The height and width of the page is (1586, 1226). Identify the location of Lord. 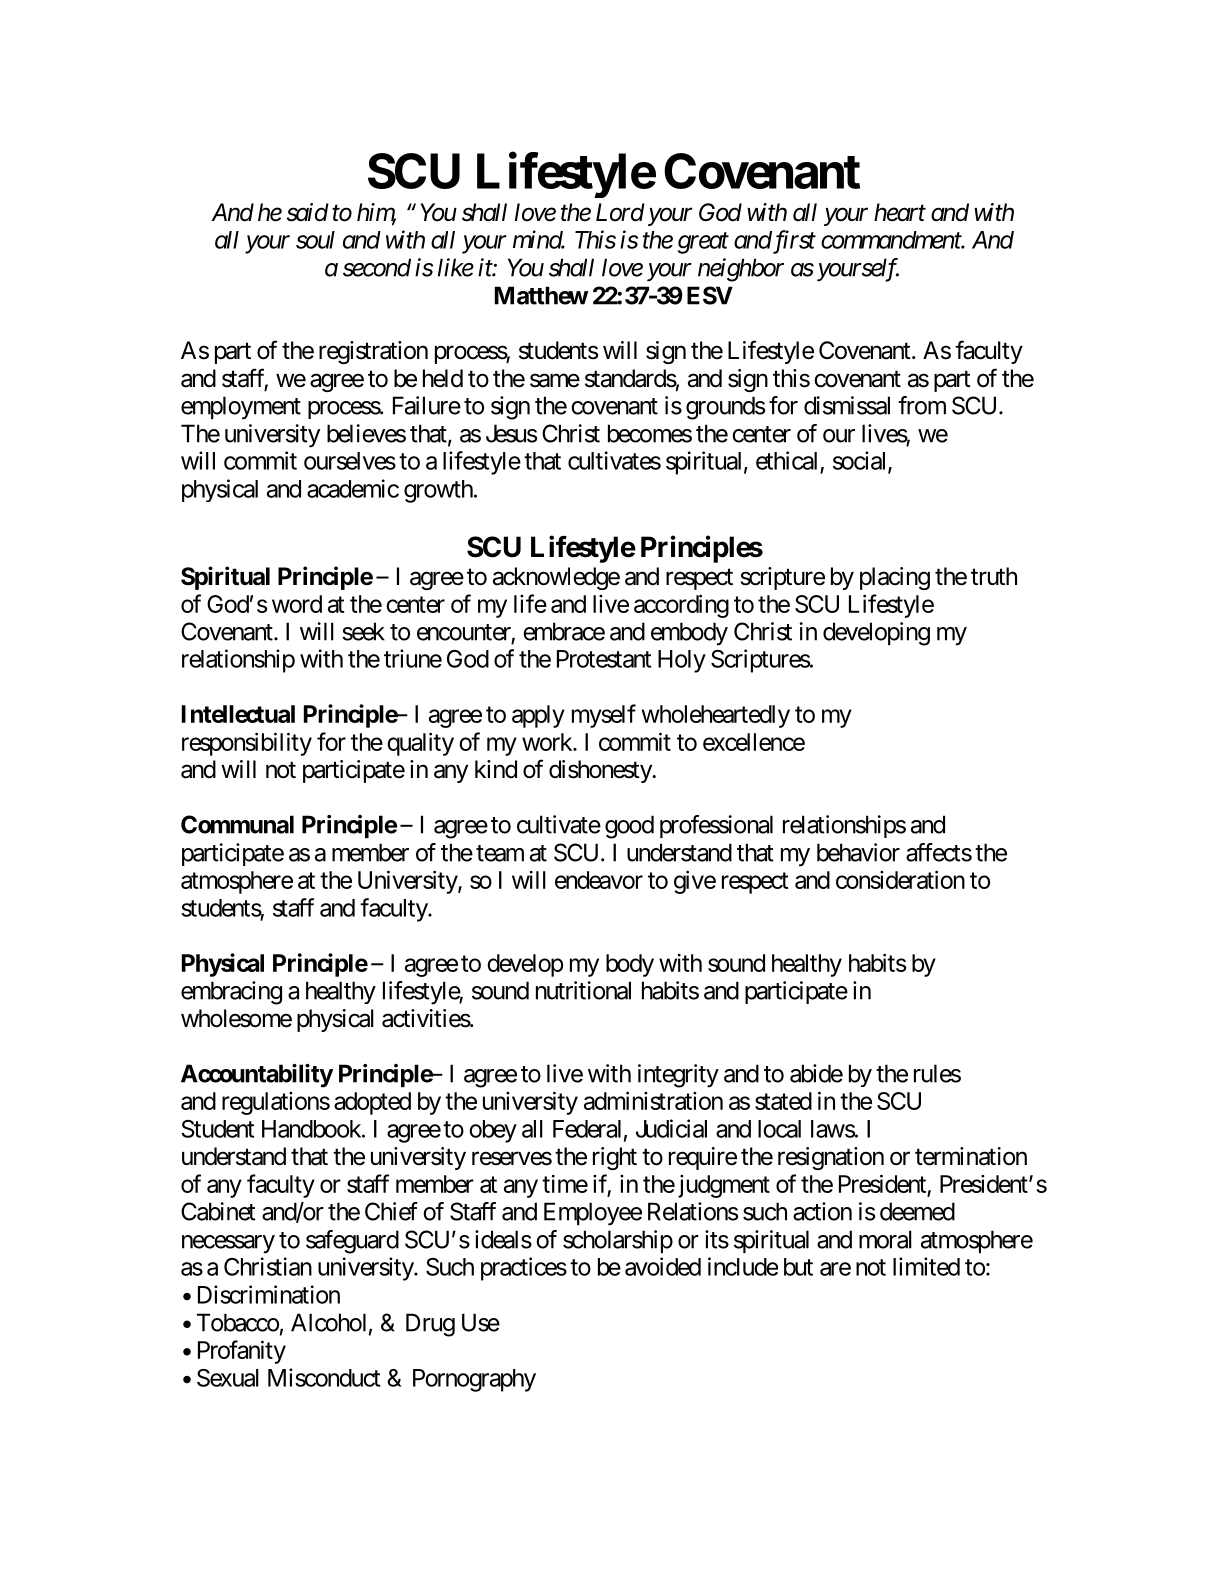
(620, 212).
